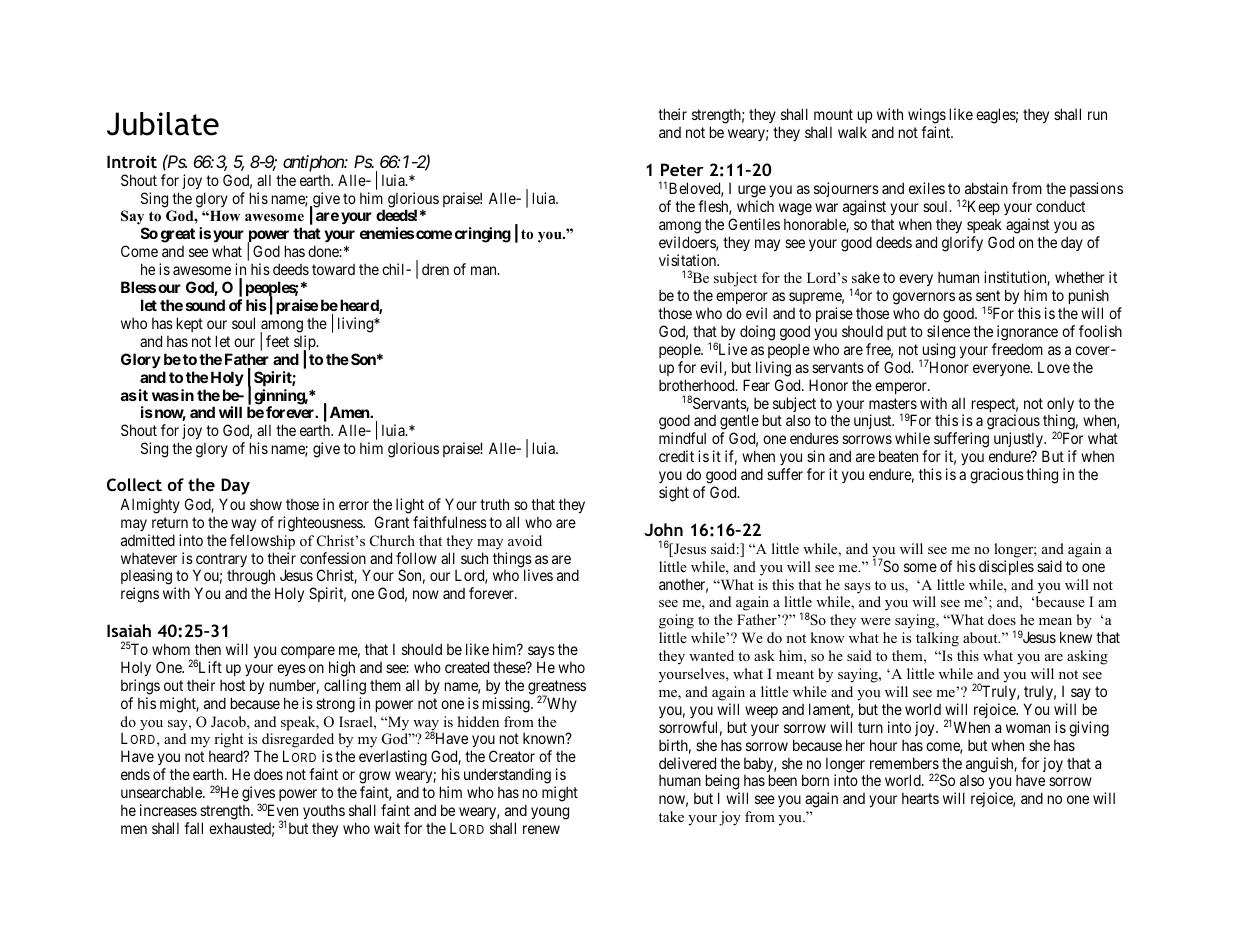 This page has width=1233, height=952. What do you see at coordinates (277, 341) in the page?
I see `feet` at bounding box center [277, 341].
